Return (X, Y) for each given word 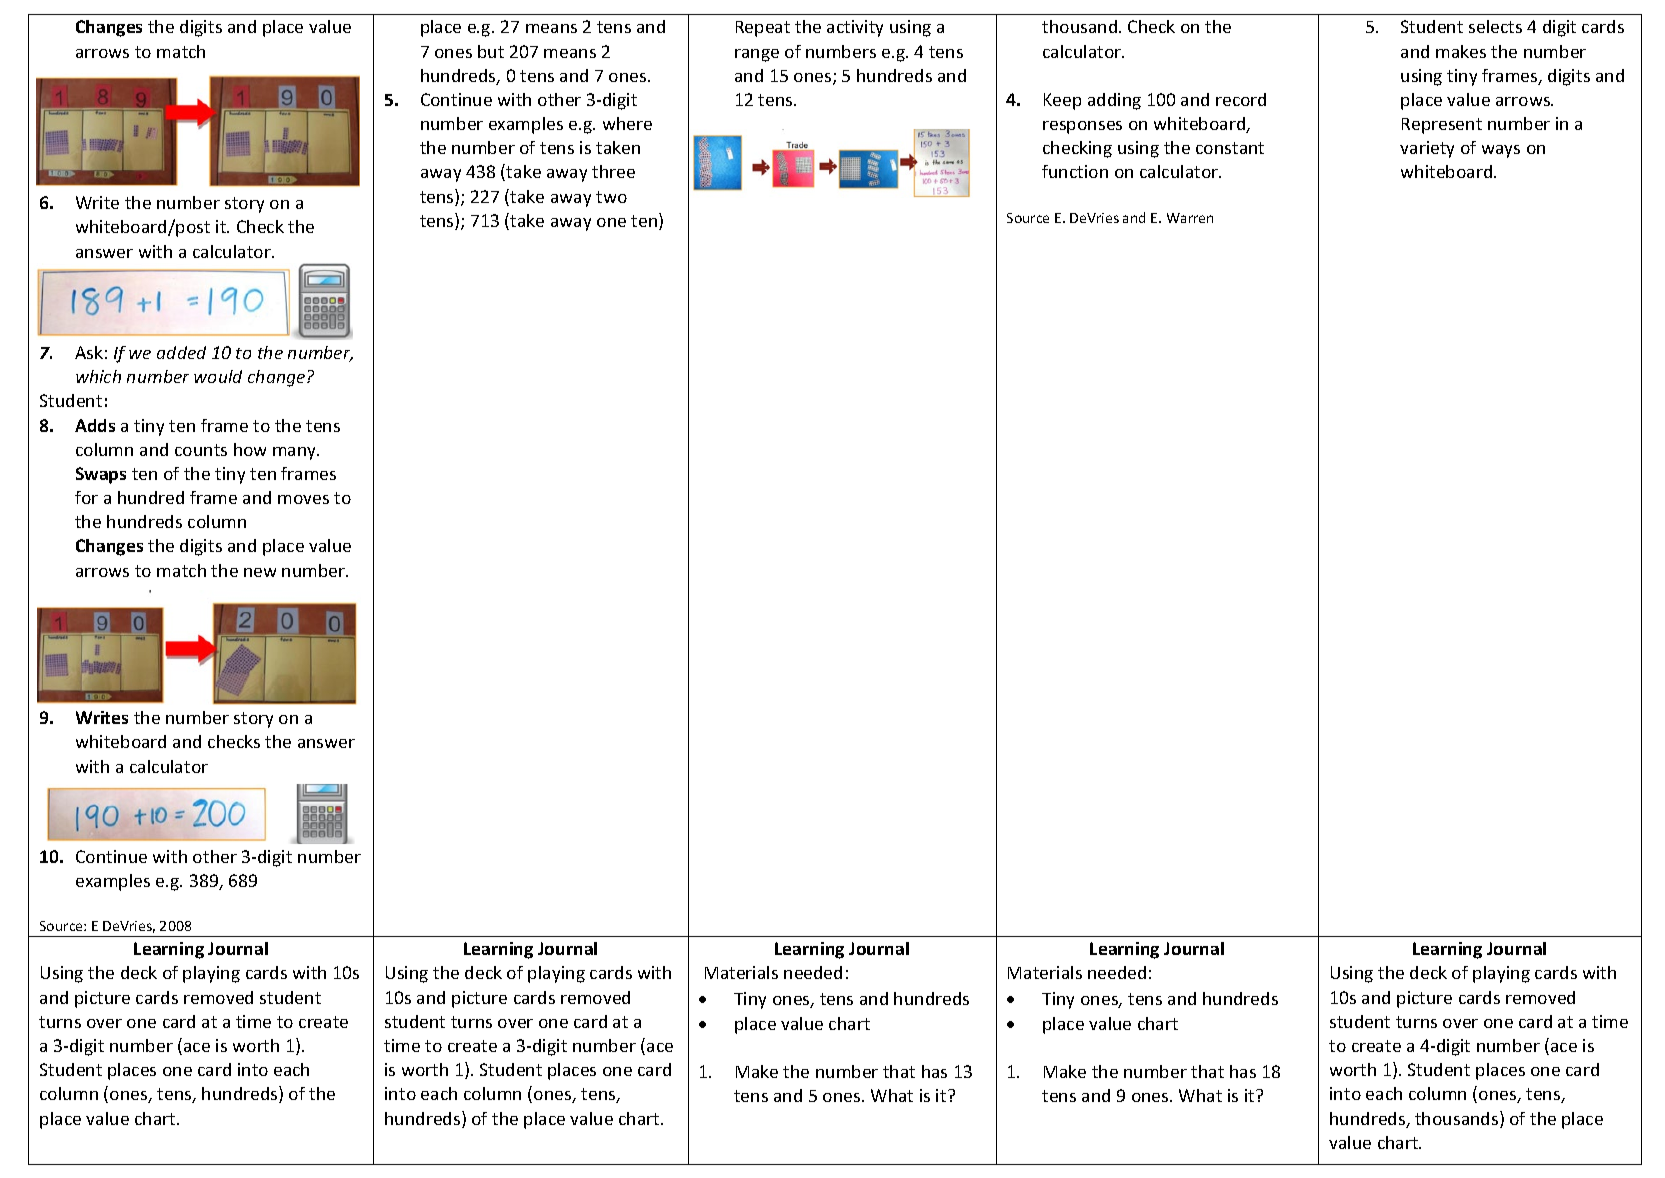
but (491, 51)
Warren (1190, 218)
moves (303, 499)
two (611, 197)
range (757, 55)
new (260, 572)
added (181, 352)
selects (1495, 26)
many (296, 453)
